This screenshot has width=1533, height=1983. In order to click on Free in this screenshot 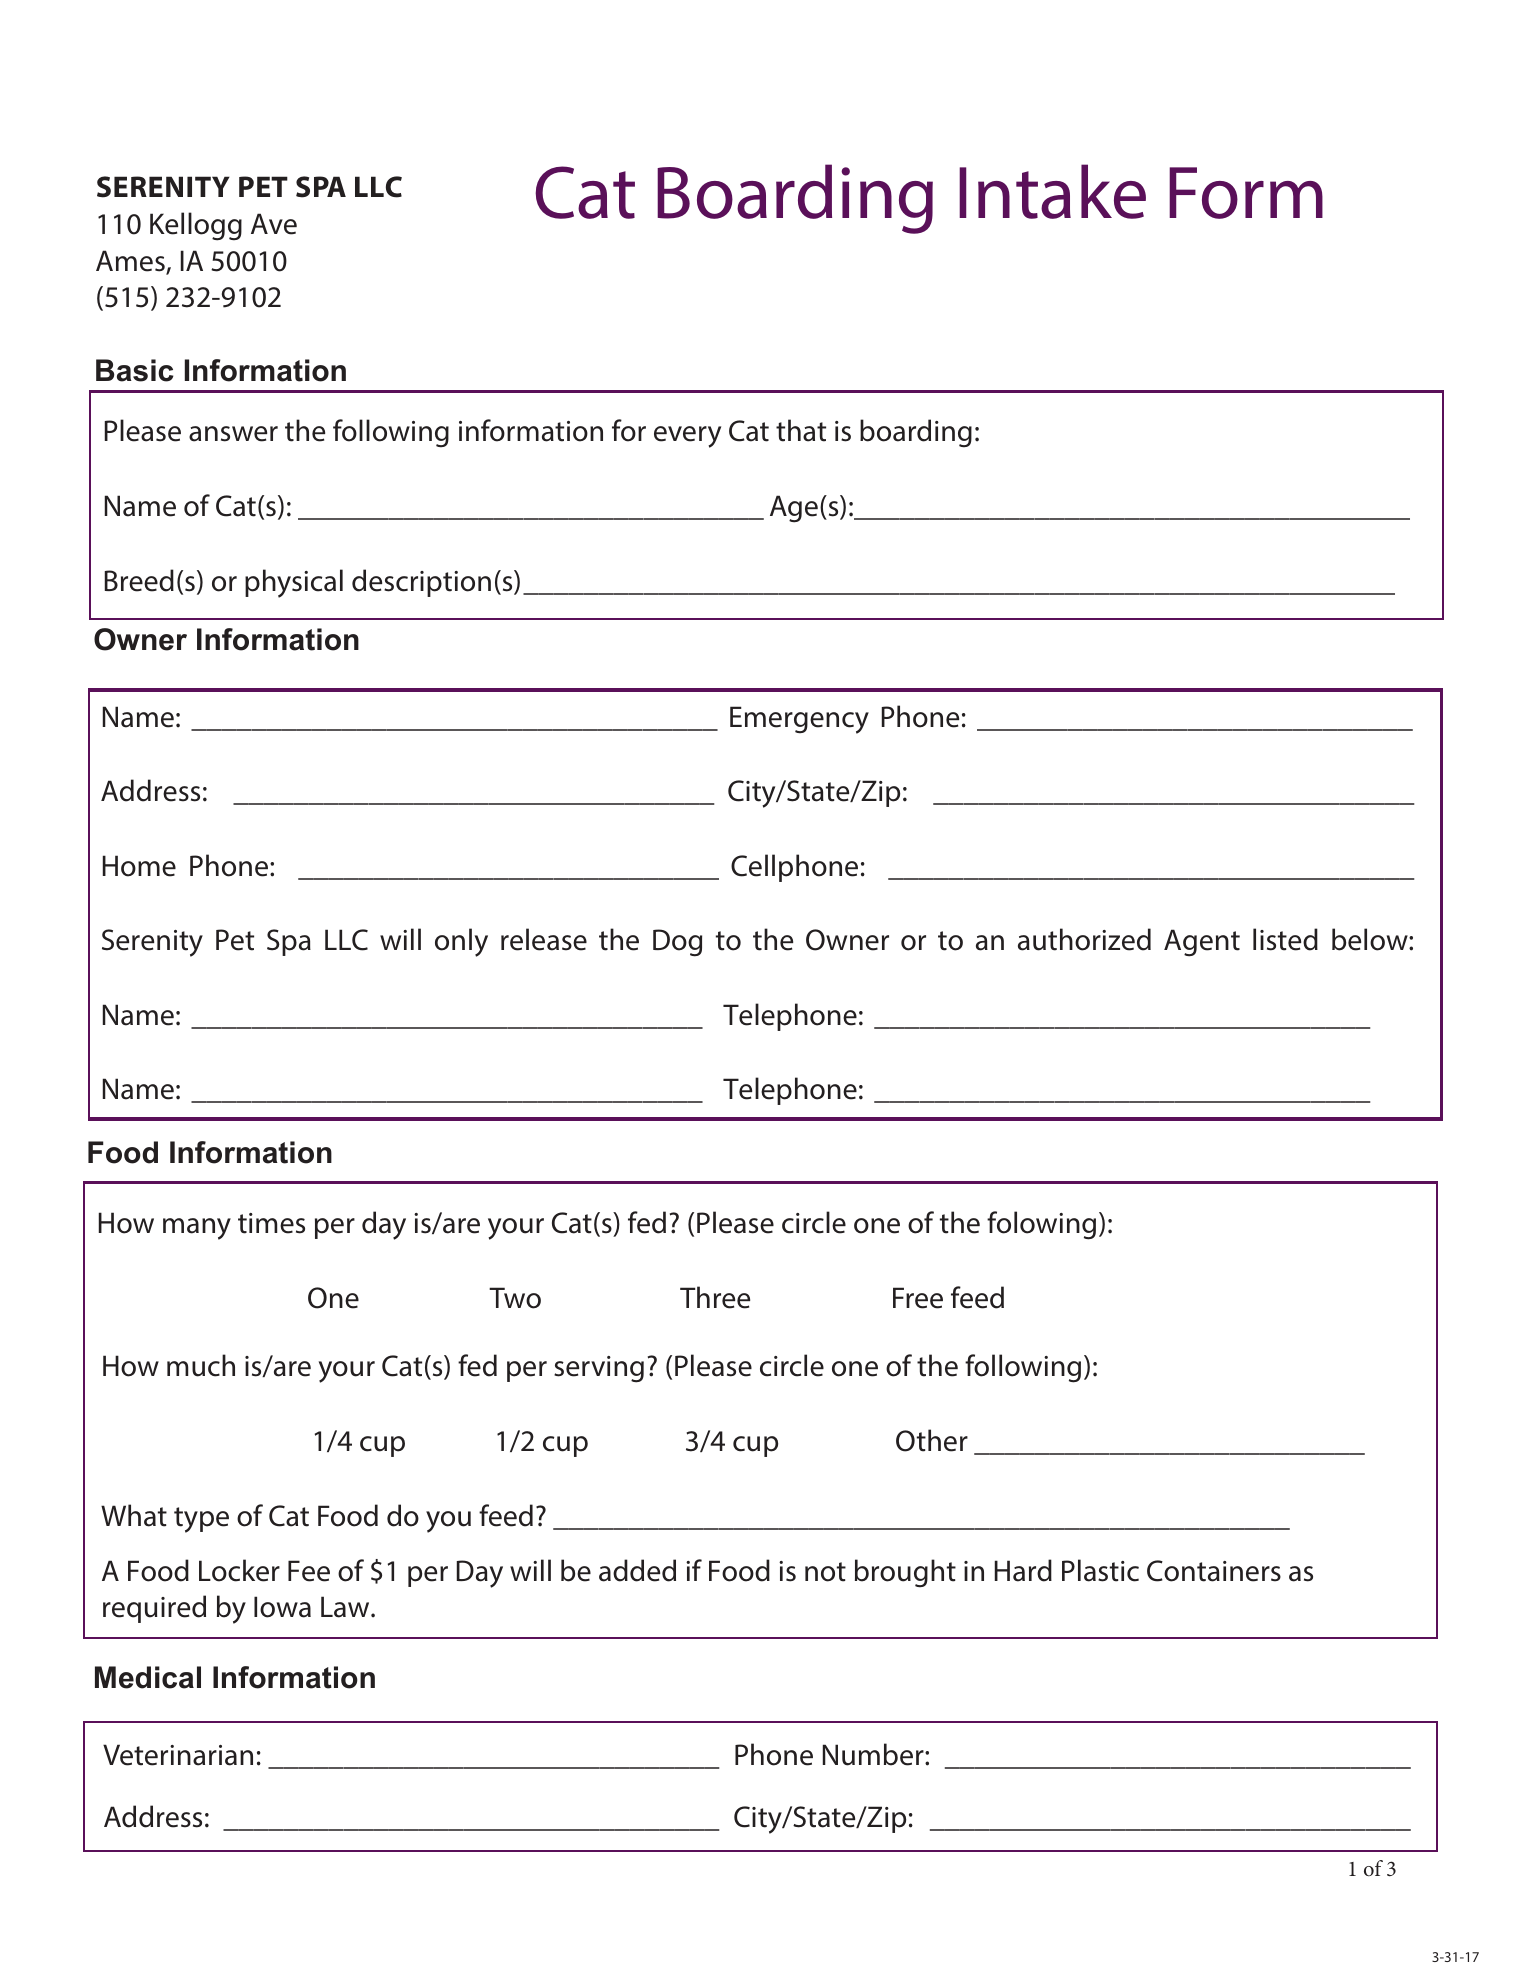, I will do `click(918, 1298)`.
